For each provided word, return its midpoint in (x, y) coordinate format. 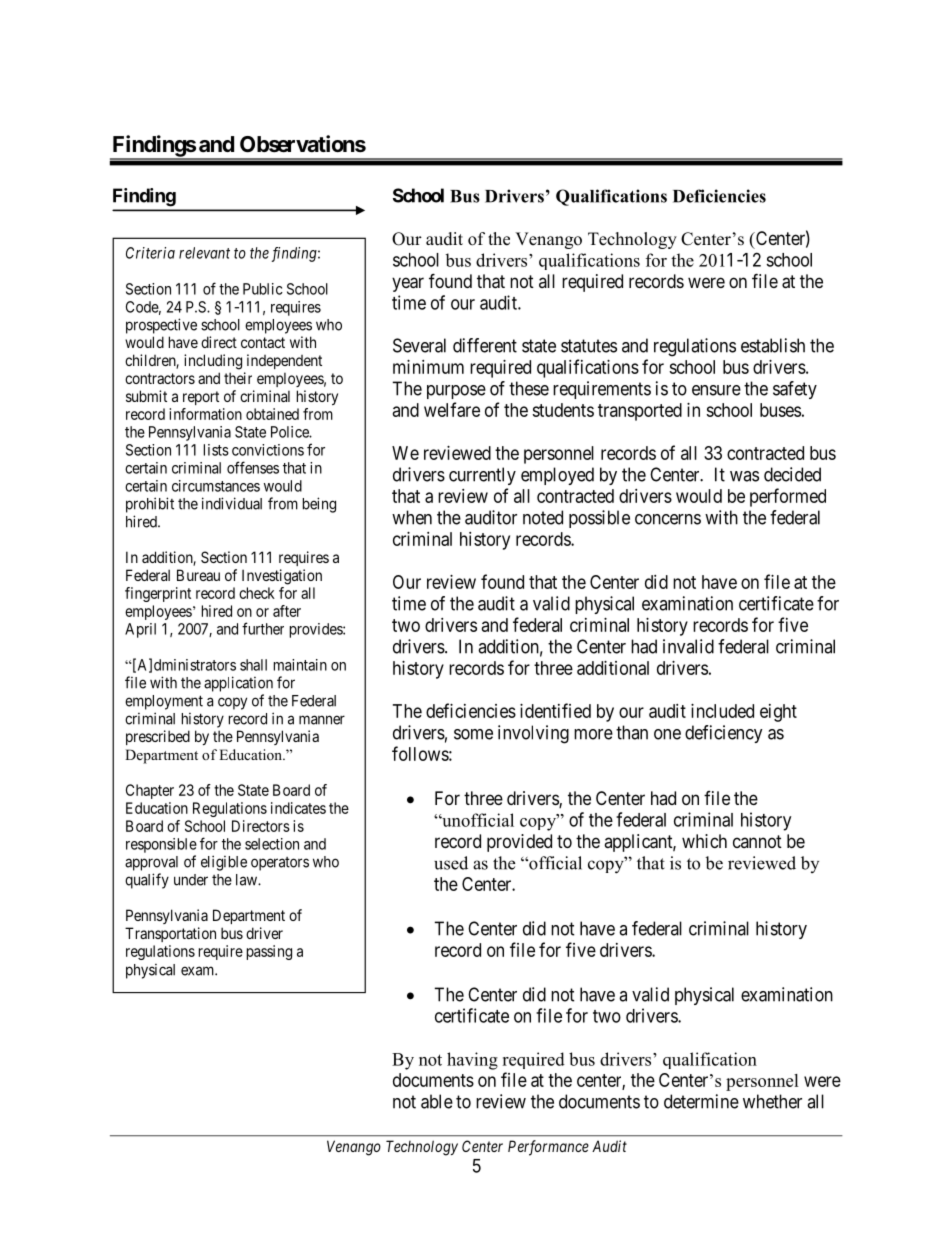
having (472, 1061)
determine (701, 1101)
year (408, 284)
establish (773, 345)
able (437, 1101)
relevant (204, 253)
